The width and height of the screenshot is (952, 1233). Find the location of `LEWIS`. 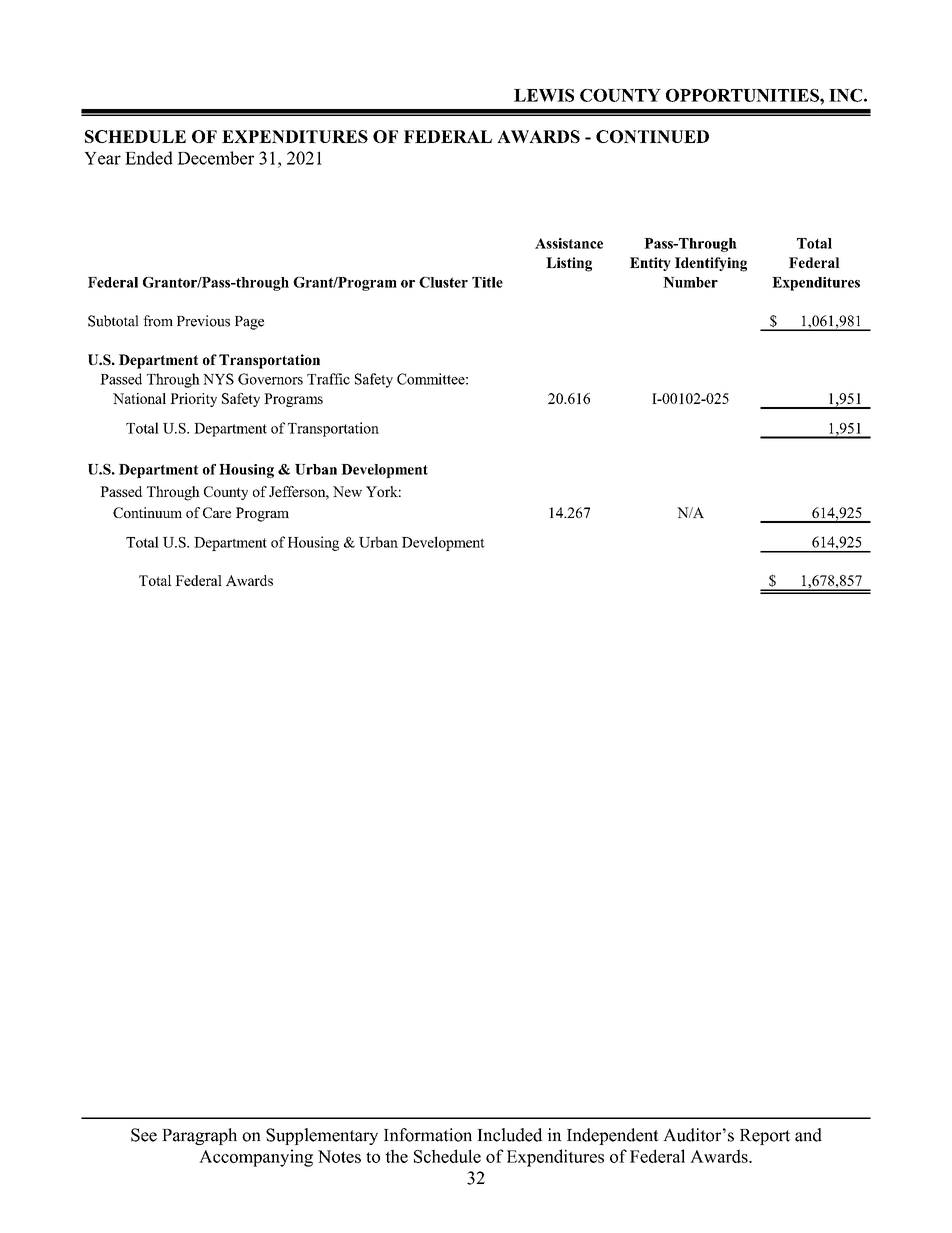

LEWIS is located at coordinates (544, 95).
